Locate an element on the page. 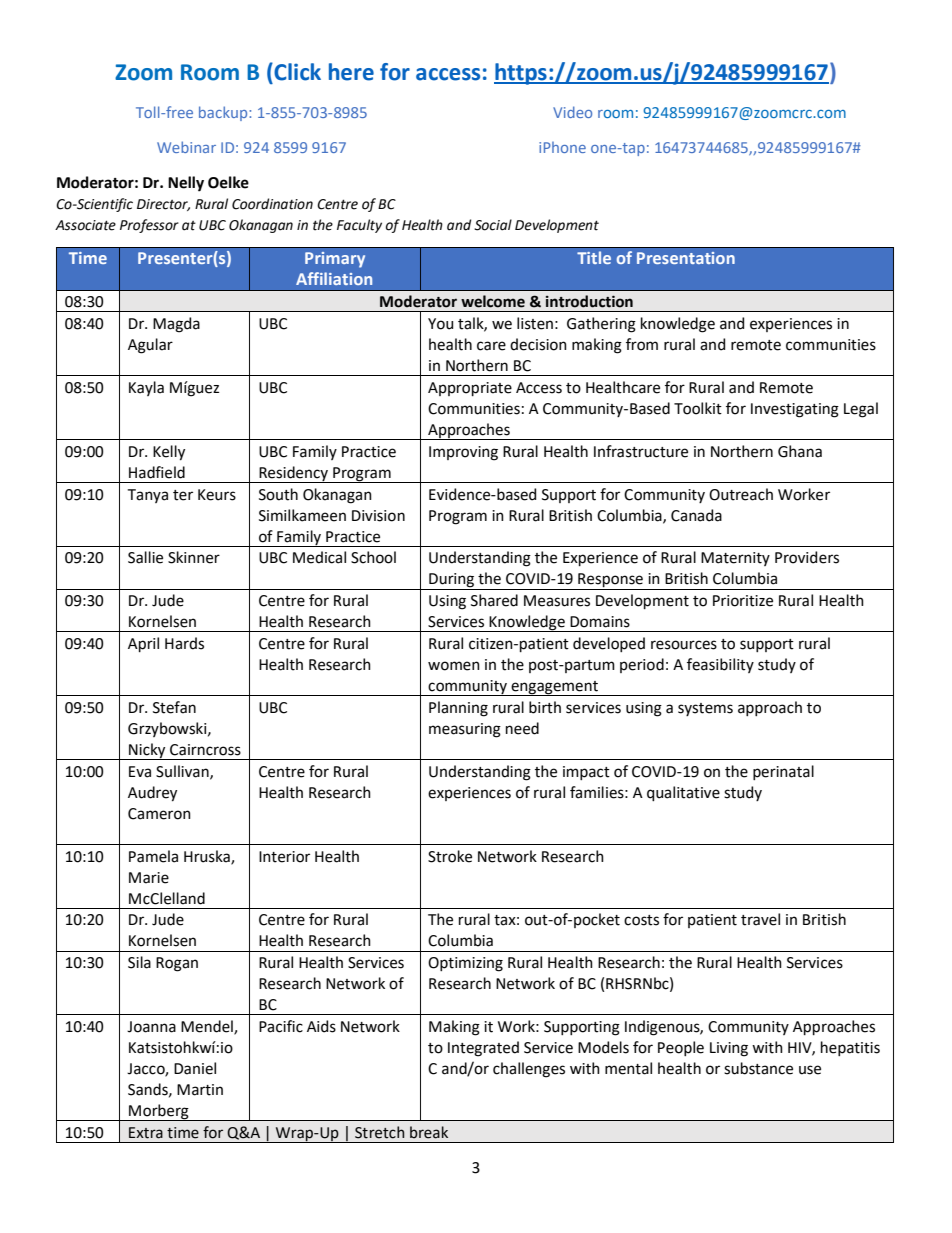  Martin is located at coordinates (200, 1090).
